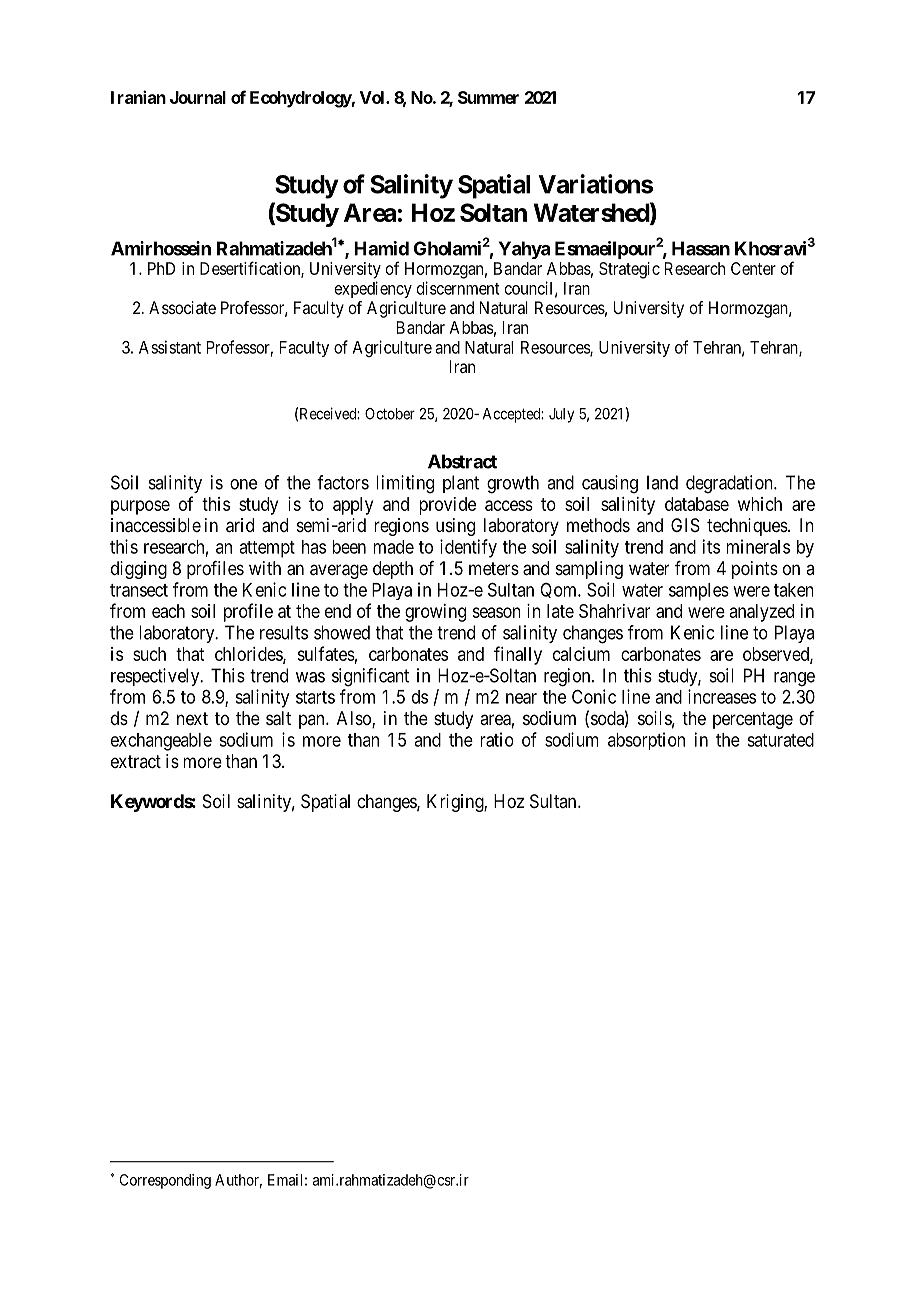  Describe the element at coordinates (435, 613) in the screenshot. I see `growing` at that location.
